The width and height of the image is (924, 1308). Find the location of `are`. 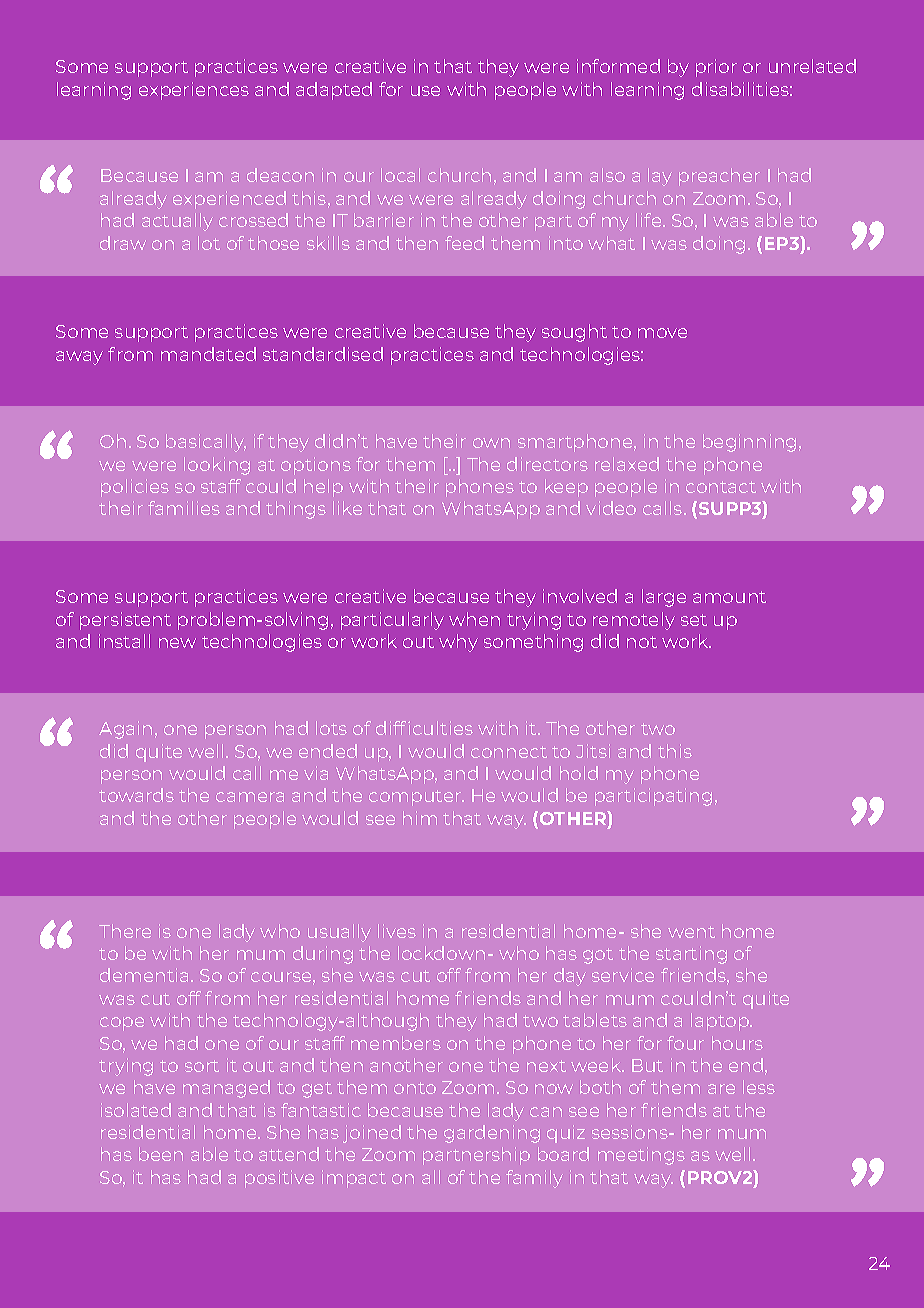

are is located at coordinates (721, 1089).
